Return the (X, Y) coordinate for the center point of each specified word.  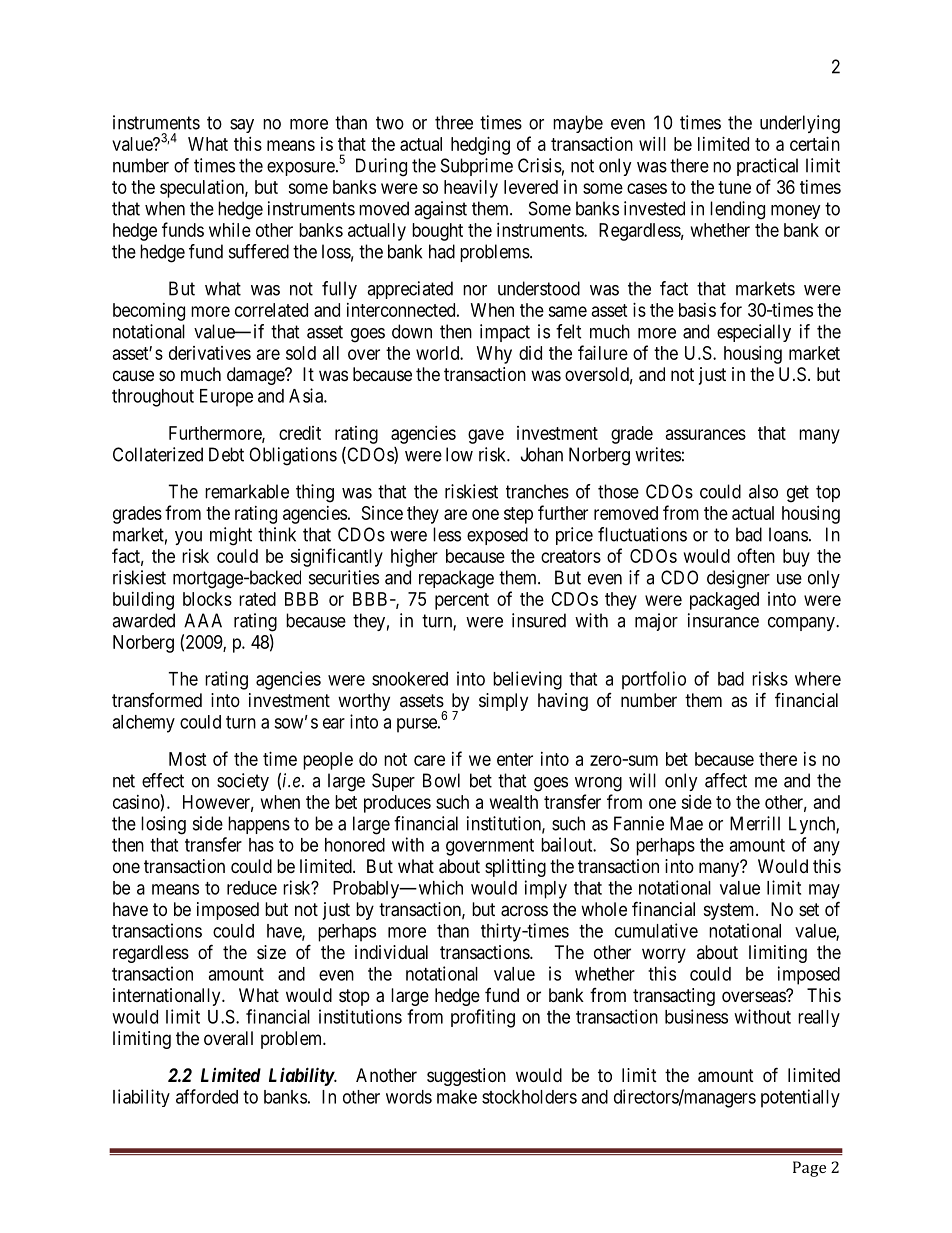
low (459, 454)
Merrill (755, 823)
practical (767, 167)
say (242, 126)
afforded (207, 1096)
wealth (514, 802)
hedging (480, 146)
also (763, 491)
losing (163, 825)
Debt (226, 454)
